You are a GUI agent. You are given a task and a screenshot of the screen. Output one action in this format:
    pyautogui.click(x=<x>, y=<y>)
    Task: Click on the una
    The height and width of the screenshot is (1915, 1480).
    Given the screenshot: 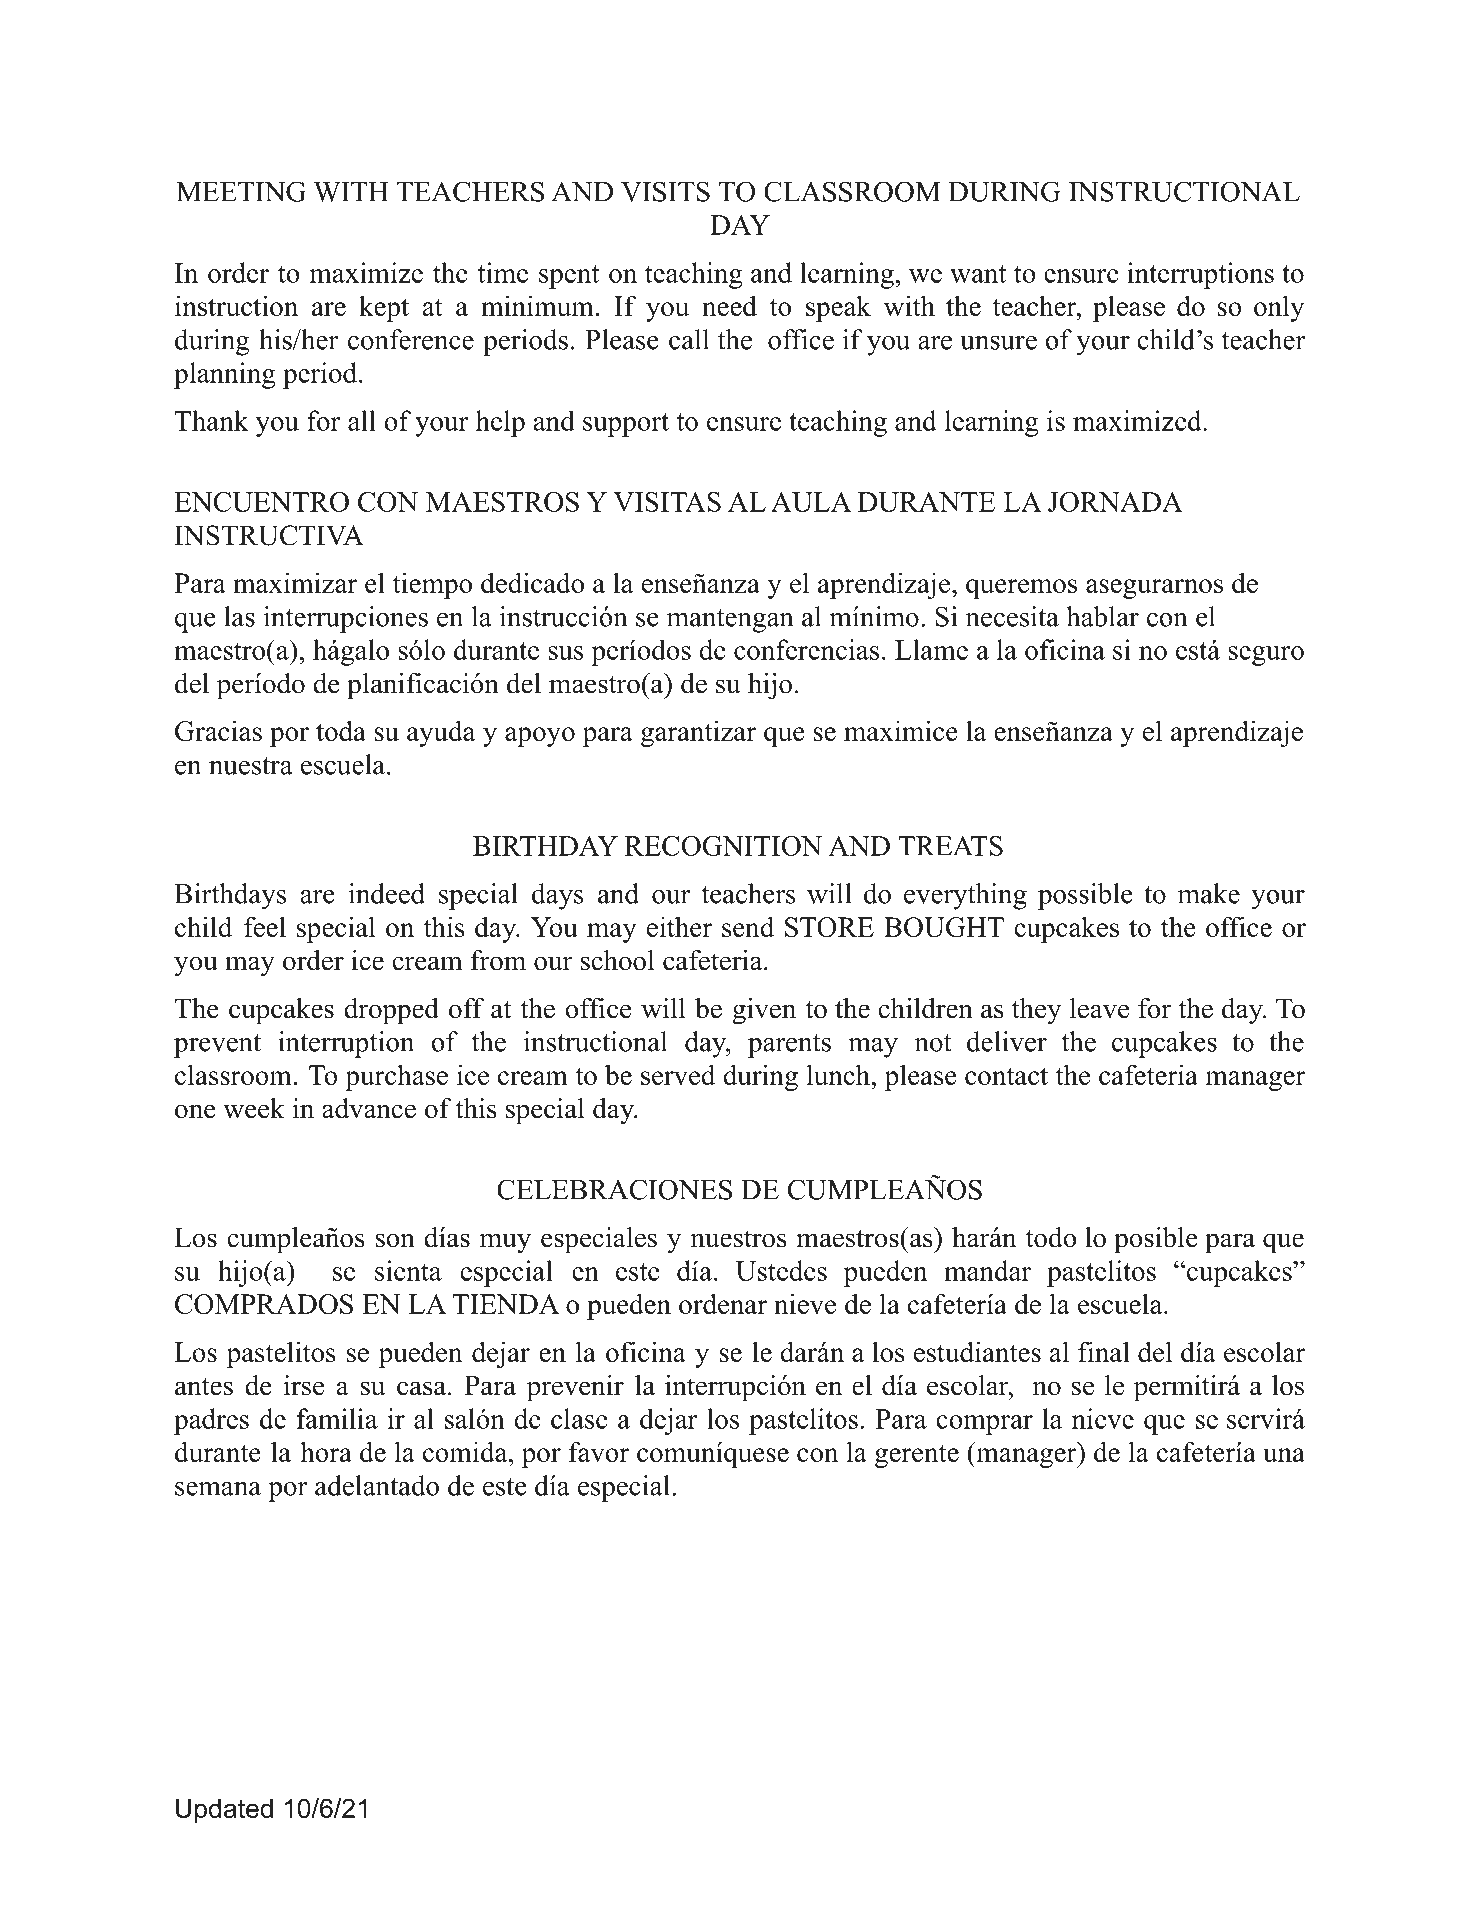 What is the action you would take?
    pyautogui.click(x=1284, y=1455)
